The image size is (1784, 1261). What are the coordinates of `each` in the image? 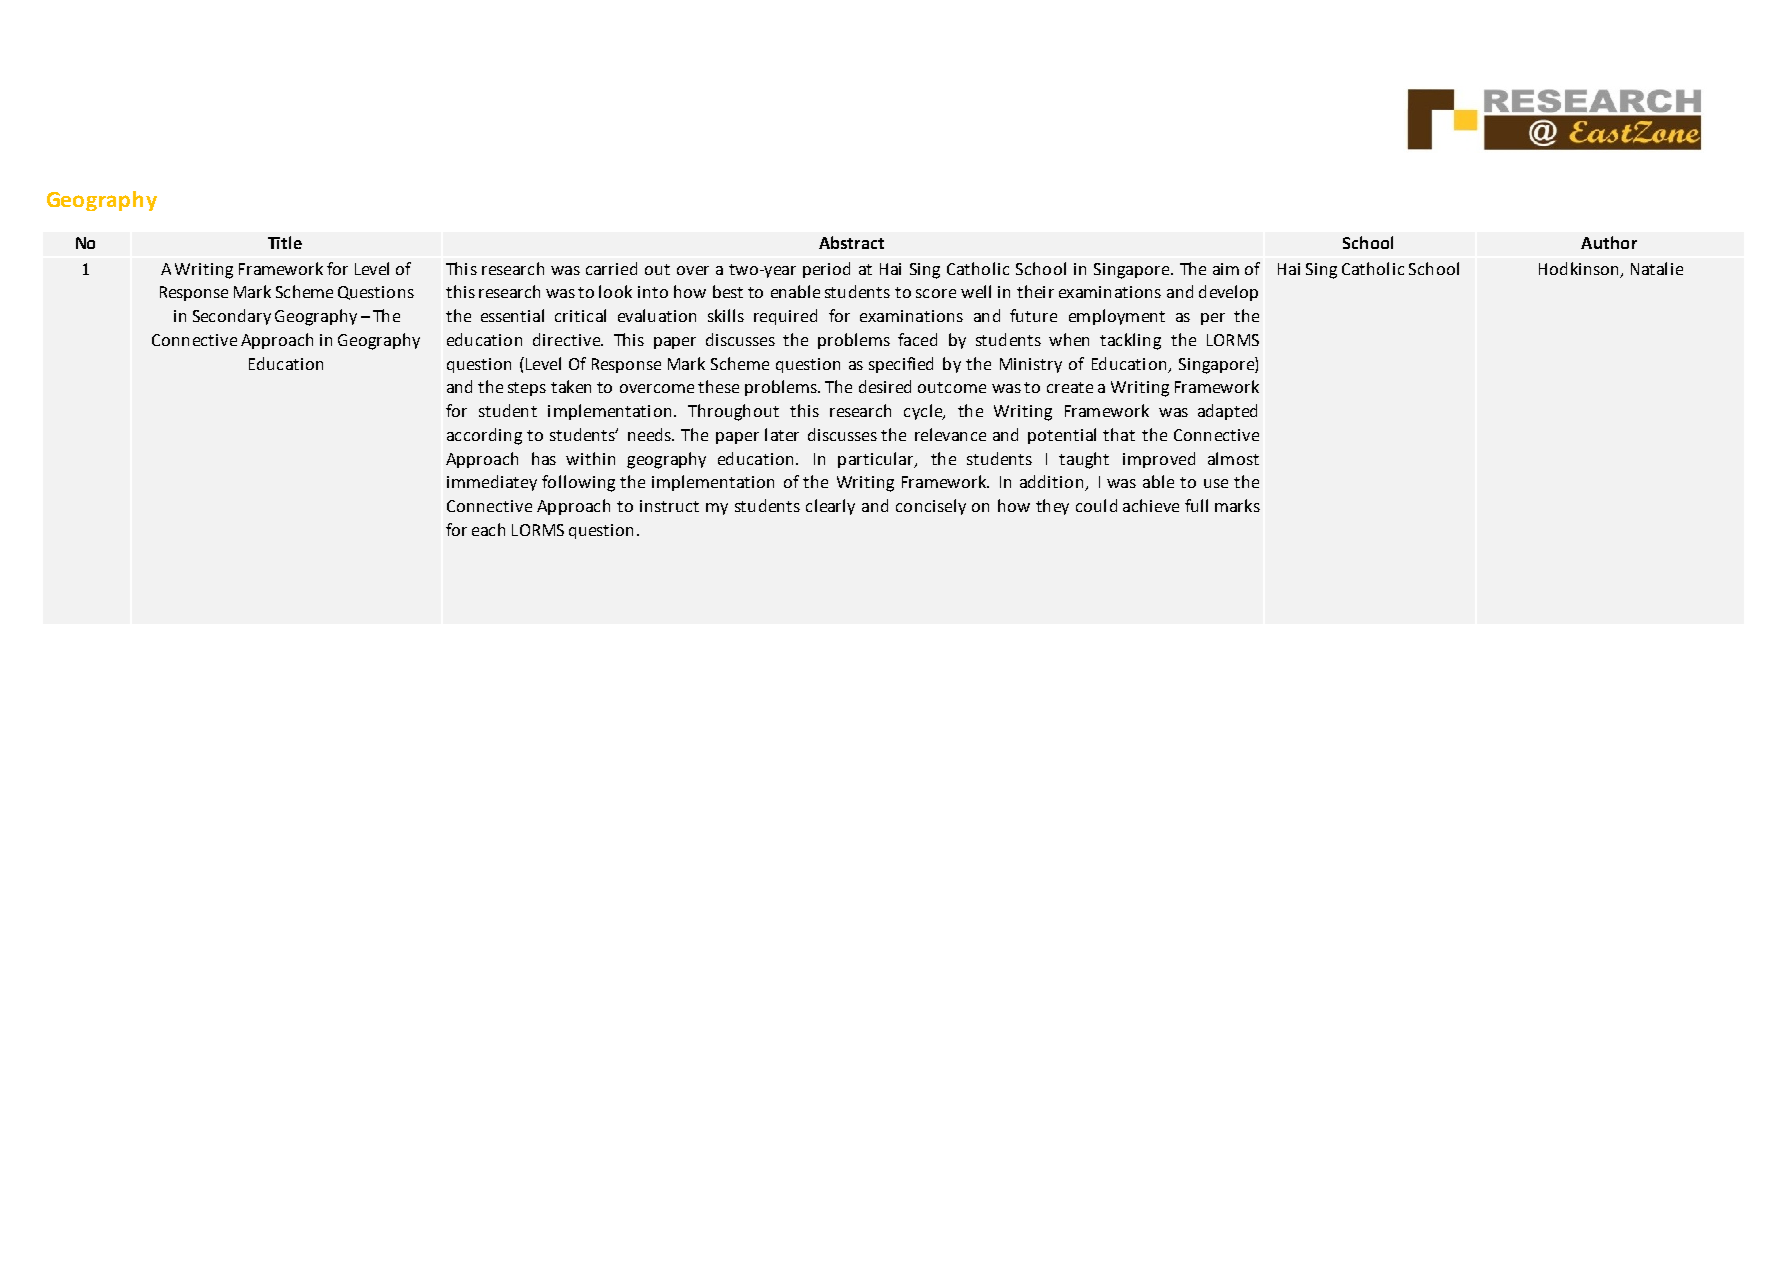 It's located at (488, 529).
